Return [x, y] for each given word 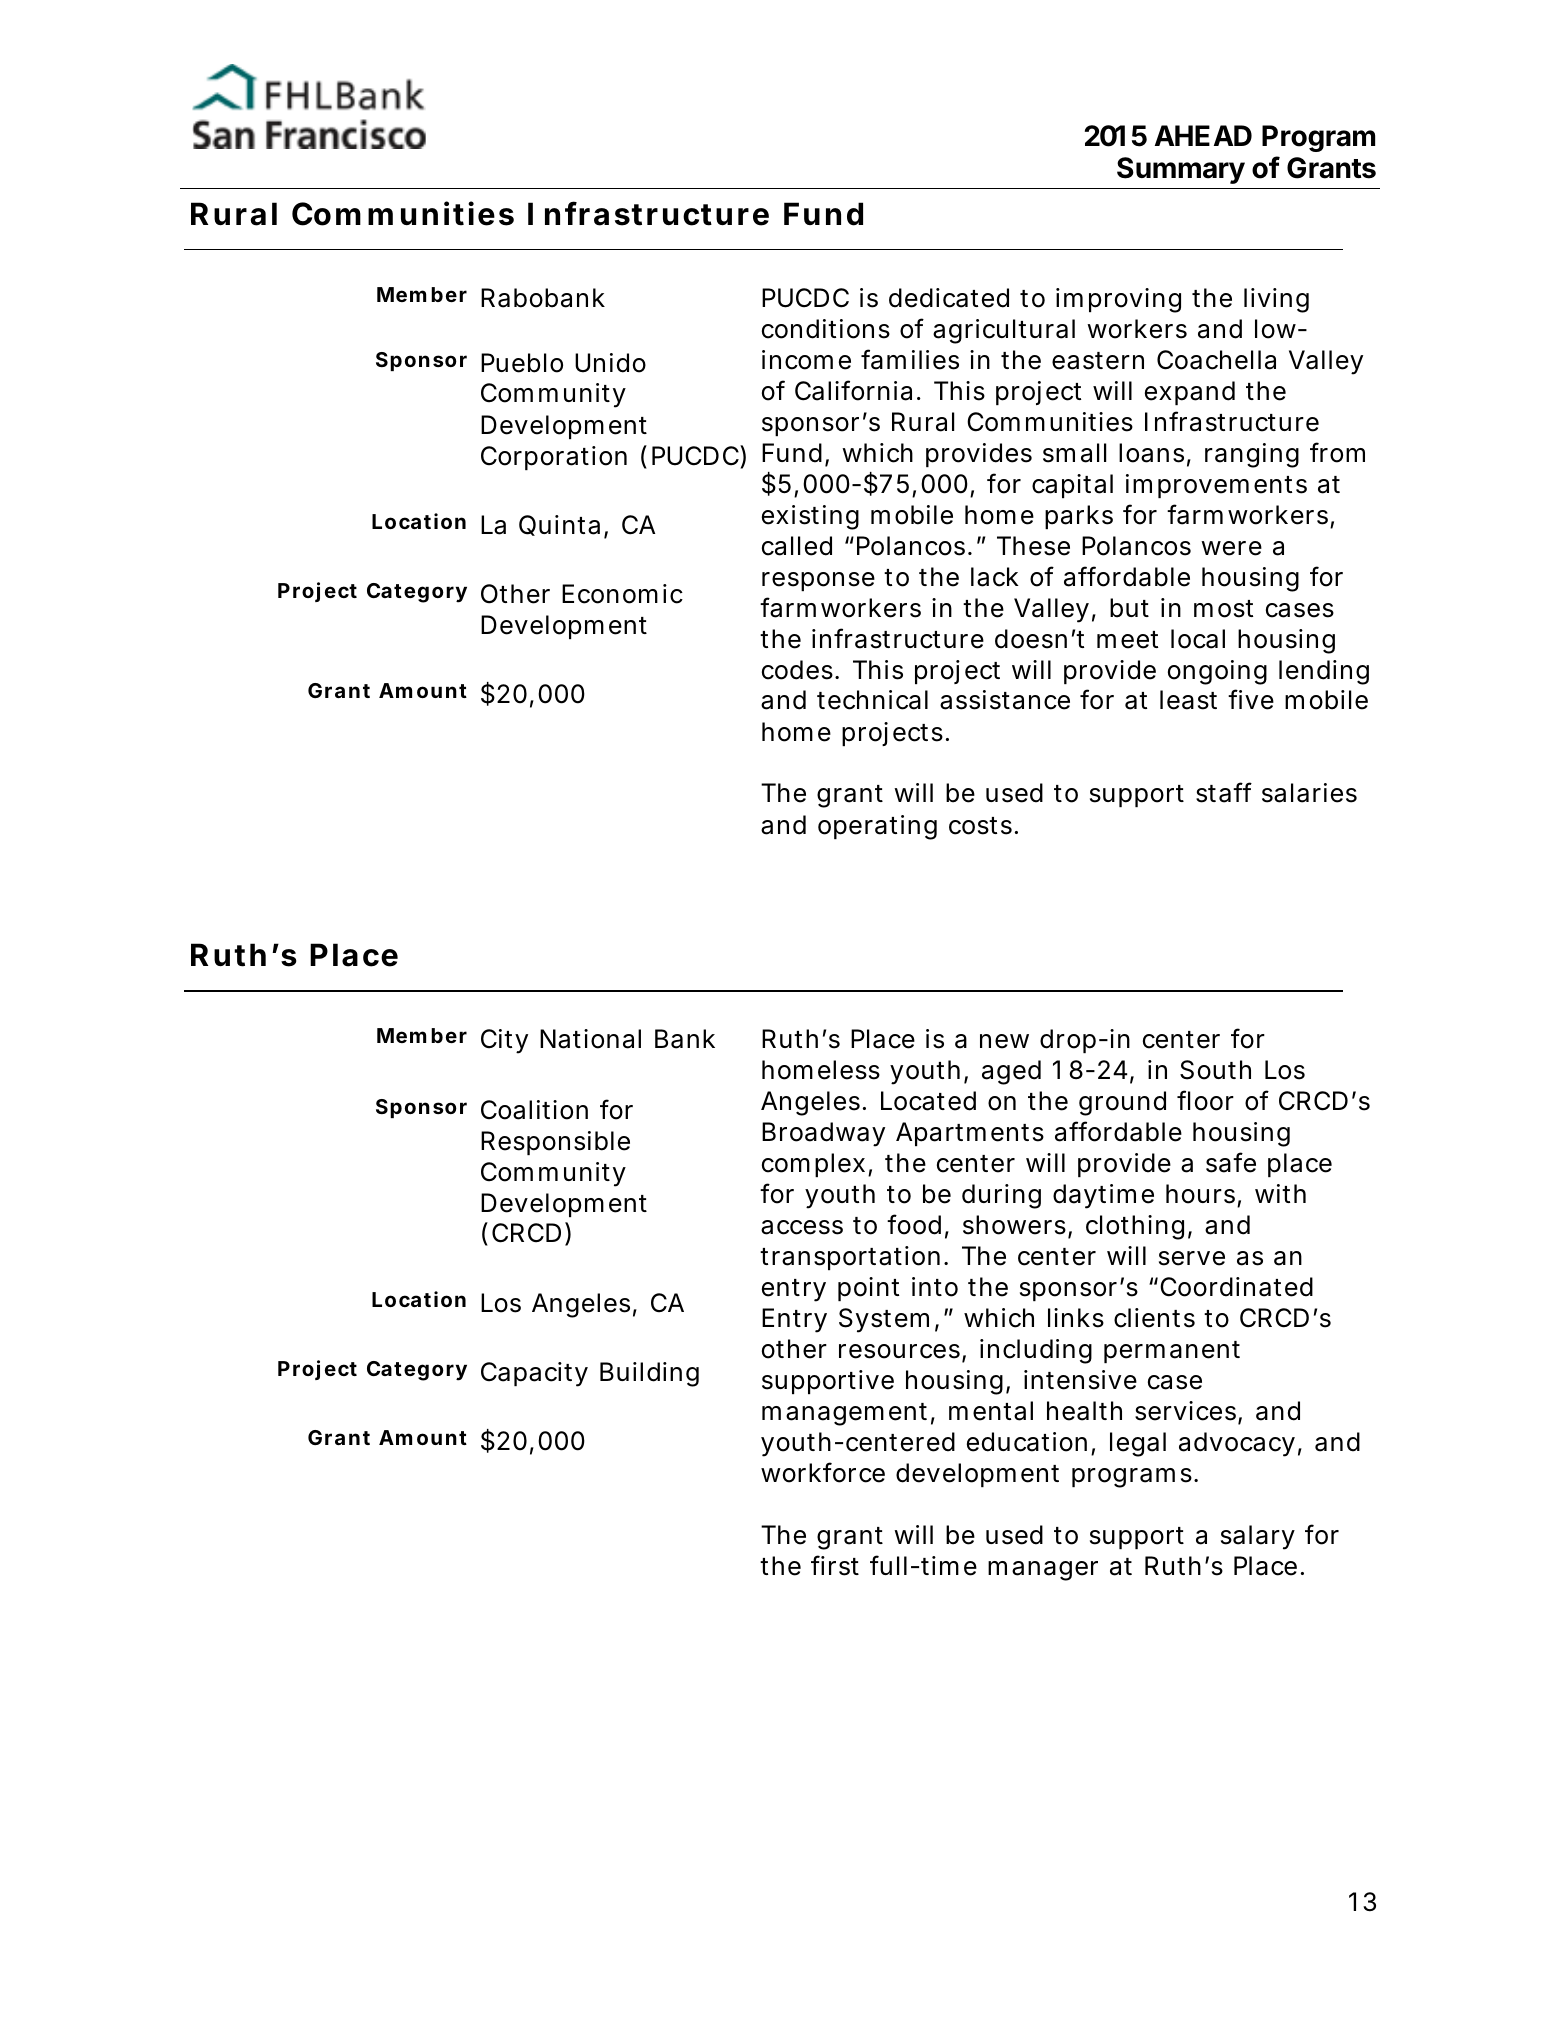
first [835, 1565]
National [590, 1039]
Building [649, 1374]
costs [980, 826]
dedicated [949, 298]
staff [1224, 792]
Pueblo [522, 363]
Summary [1181, 170]
